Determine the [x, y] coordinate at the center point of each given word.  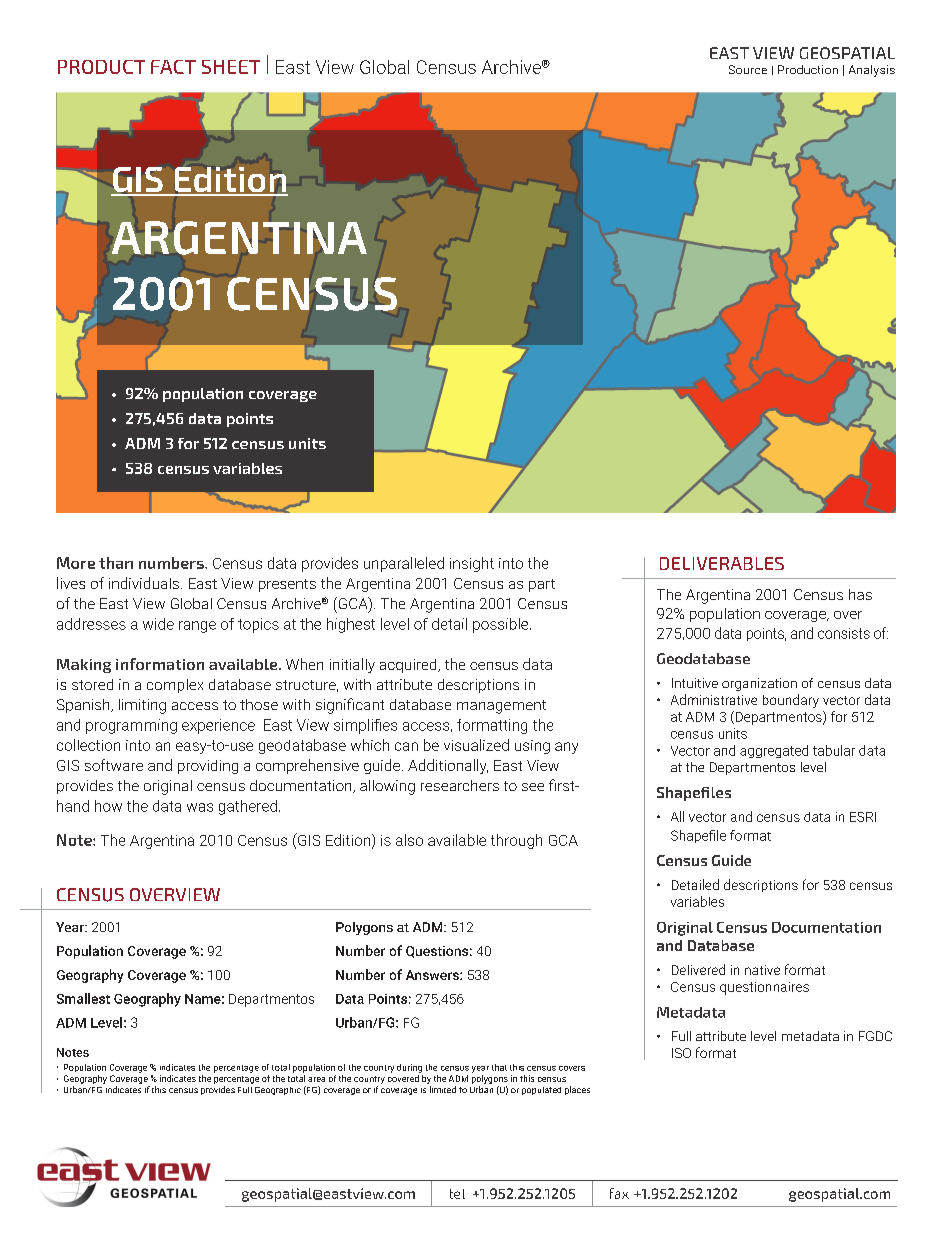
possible [502, 625]
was [200, 807]
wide [158, 624]
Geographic [278, 1091]
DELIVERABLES [722, 563]
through [516, 841]
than [116, 563]
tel [457, 1194]
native [762, 970]
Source [748, 69]
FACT [173, 67]
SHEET [231, 67]
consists [844, 633]
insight [472, 564]
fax [619, 1193]
